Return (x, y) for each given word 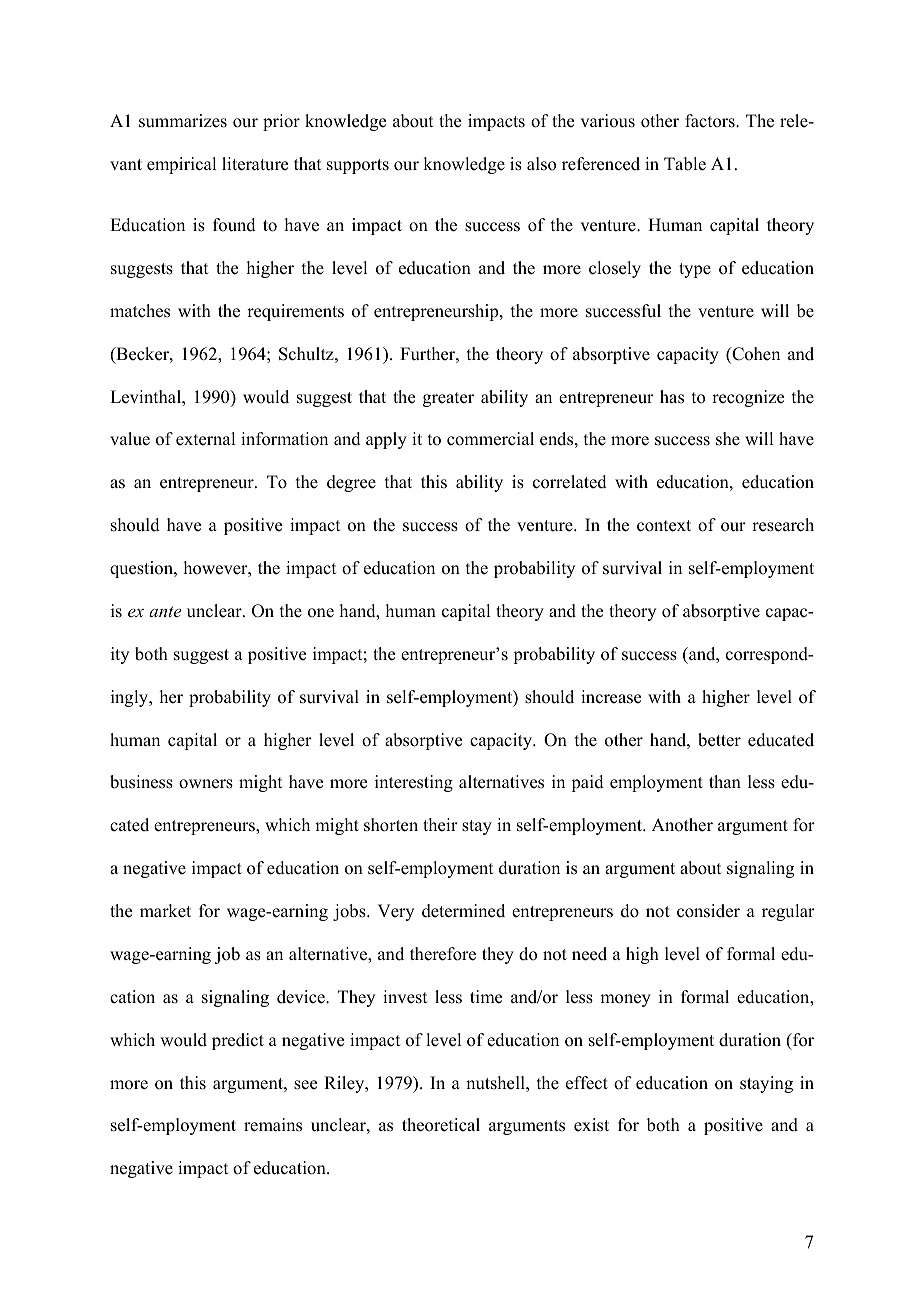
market (165, 911)
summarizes (183, 121)
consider (708, 911)
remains (273, 1125)
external (205, 439)
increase (611, 697)
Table (685, 164)
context (664, 526)
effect (587, 1083)
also (541, 164)
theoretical (441, 1125)
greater (448, 399)
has (672, 397)
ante (165, 611)
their (440, 825)
